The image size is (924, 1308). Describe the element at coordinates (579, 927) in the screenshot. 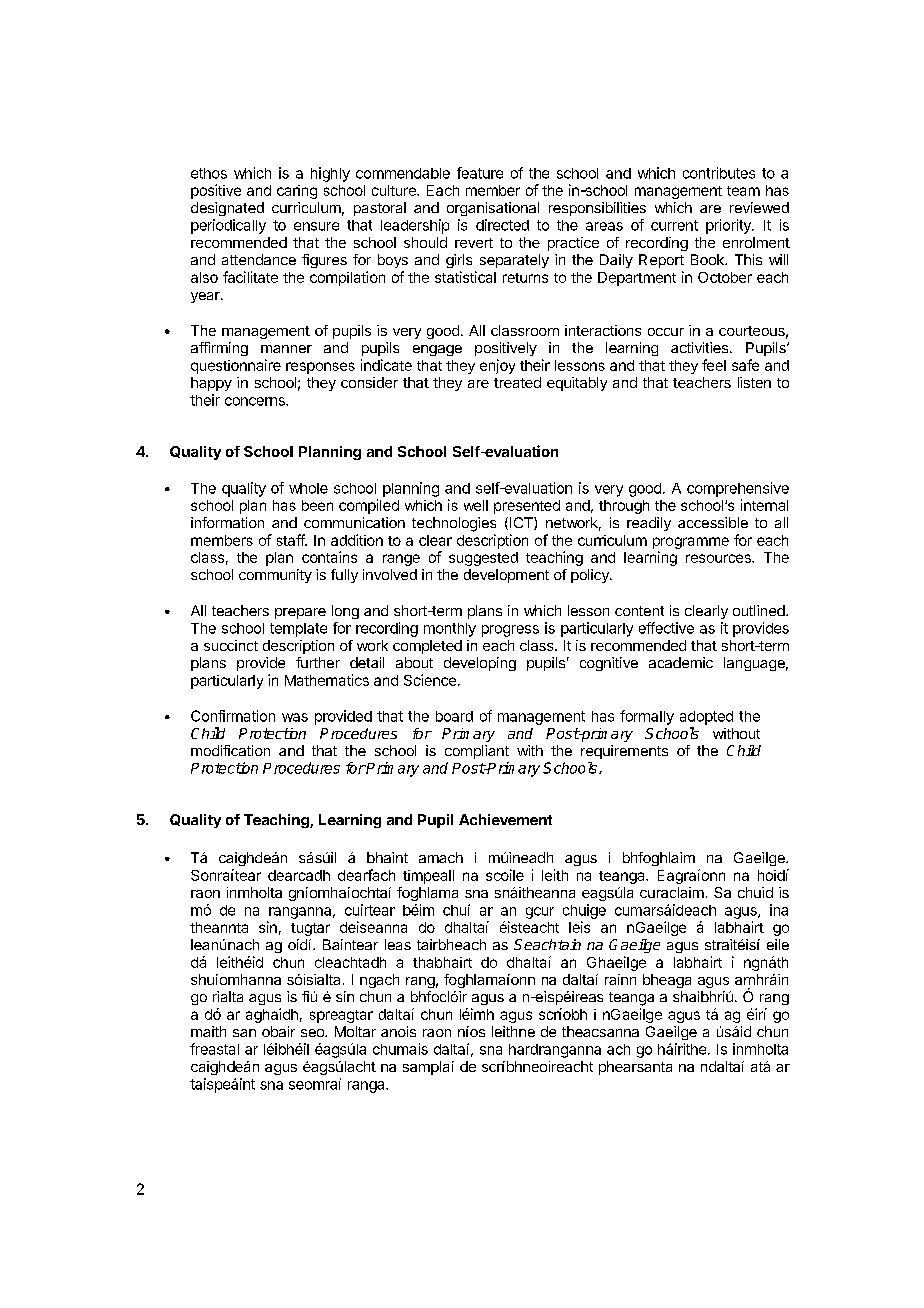

I see `leis` at that location.
